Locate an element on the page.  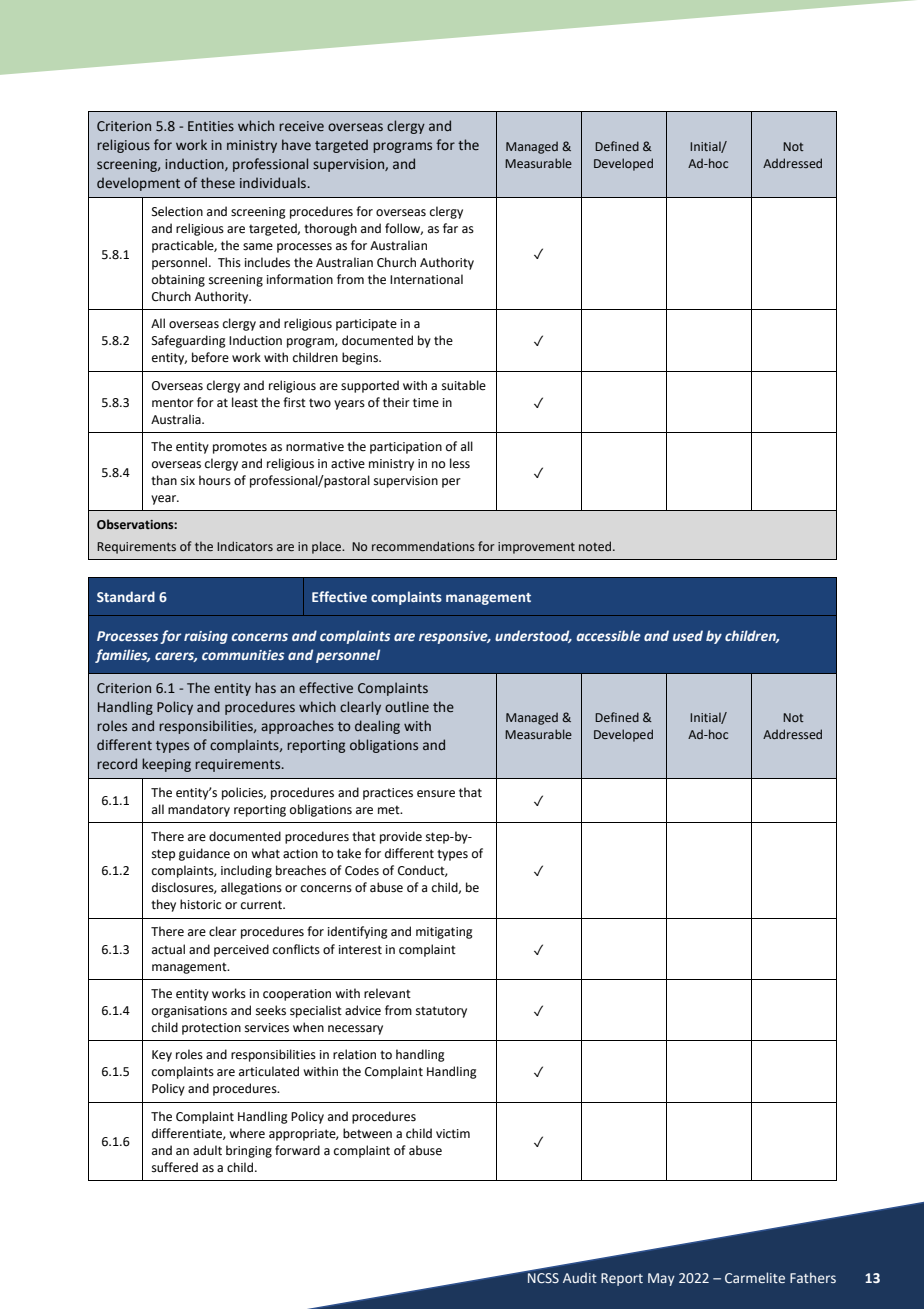
International is located at coordinates (426, 279).
